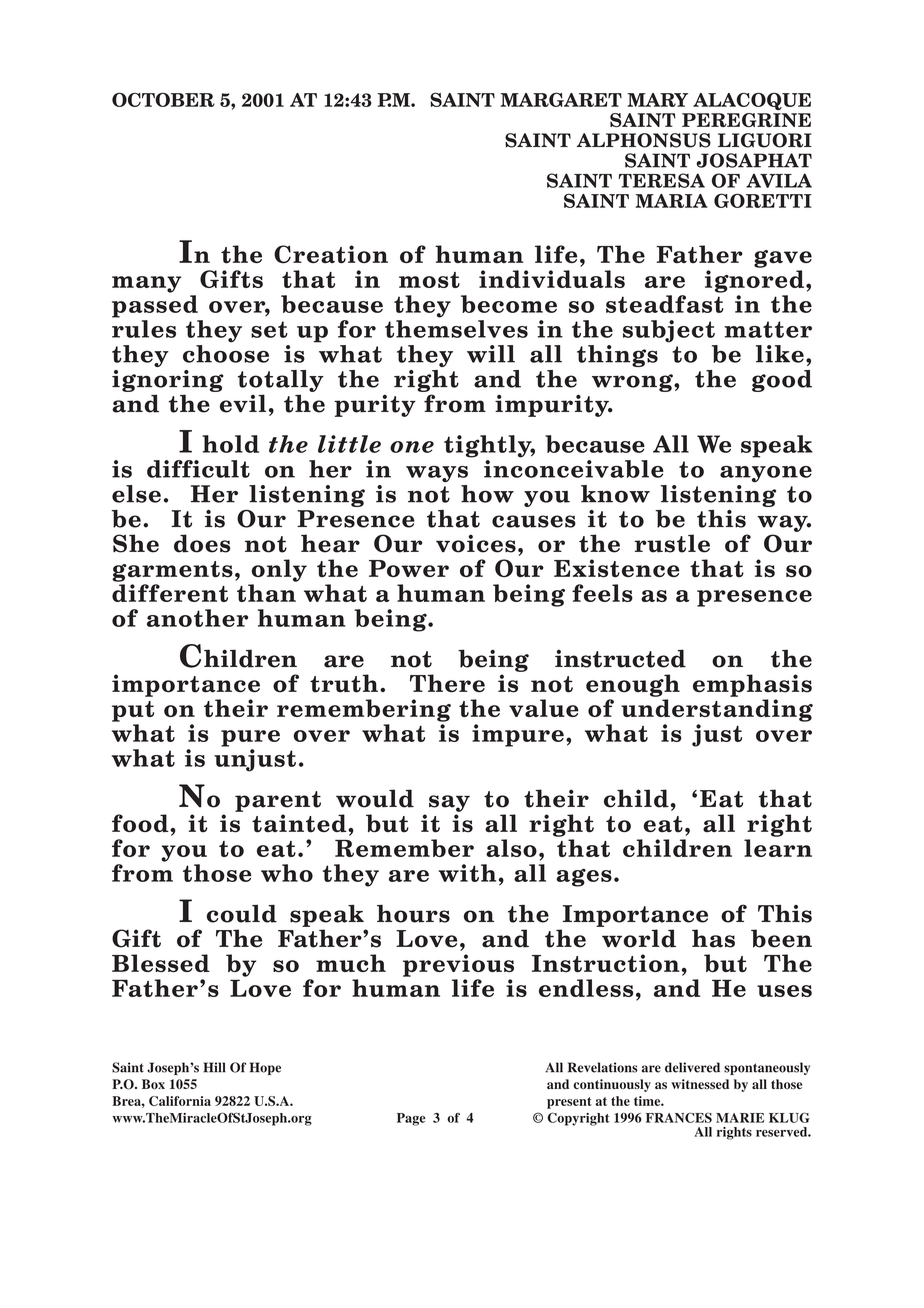  I want to click on subject, so click(669, 331).
